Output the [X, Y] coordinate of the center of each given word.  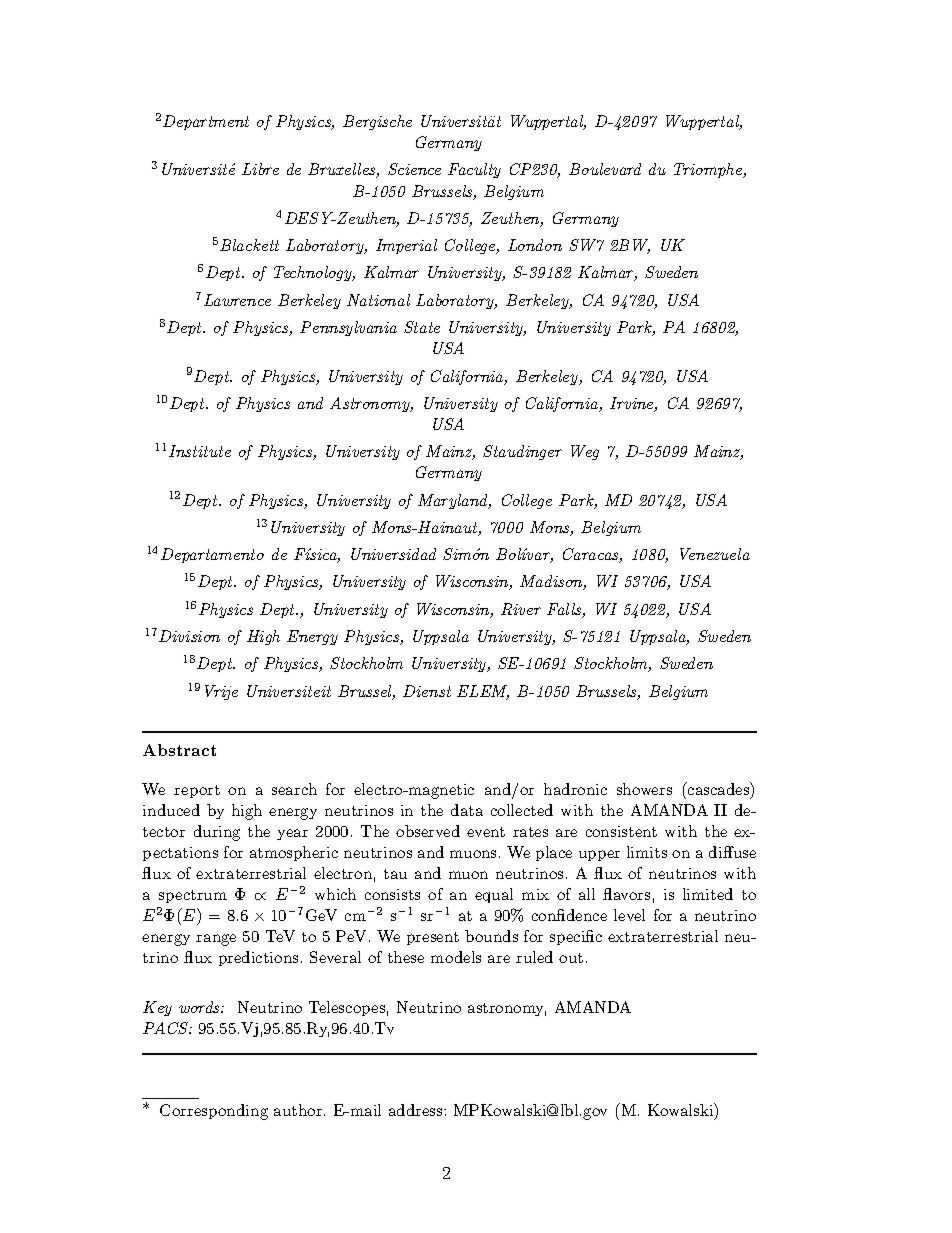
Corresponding [214, 1112]
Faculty [474, 170]
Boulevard [605, 169]
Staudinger [522, 452]
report [197, 791]
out [571, 958]
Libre [260, 169]
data [467, 810]
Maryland [454, 501]
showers [644, 789]
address [417, 1110]
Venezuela [715, 554]
